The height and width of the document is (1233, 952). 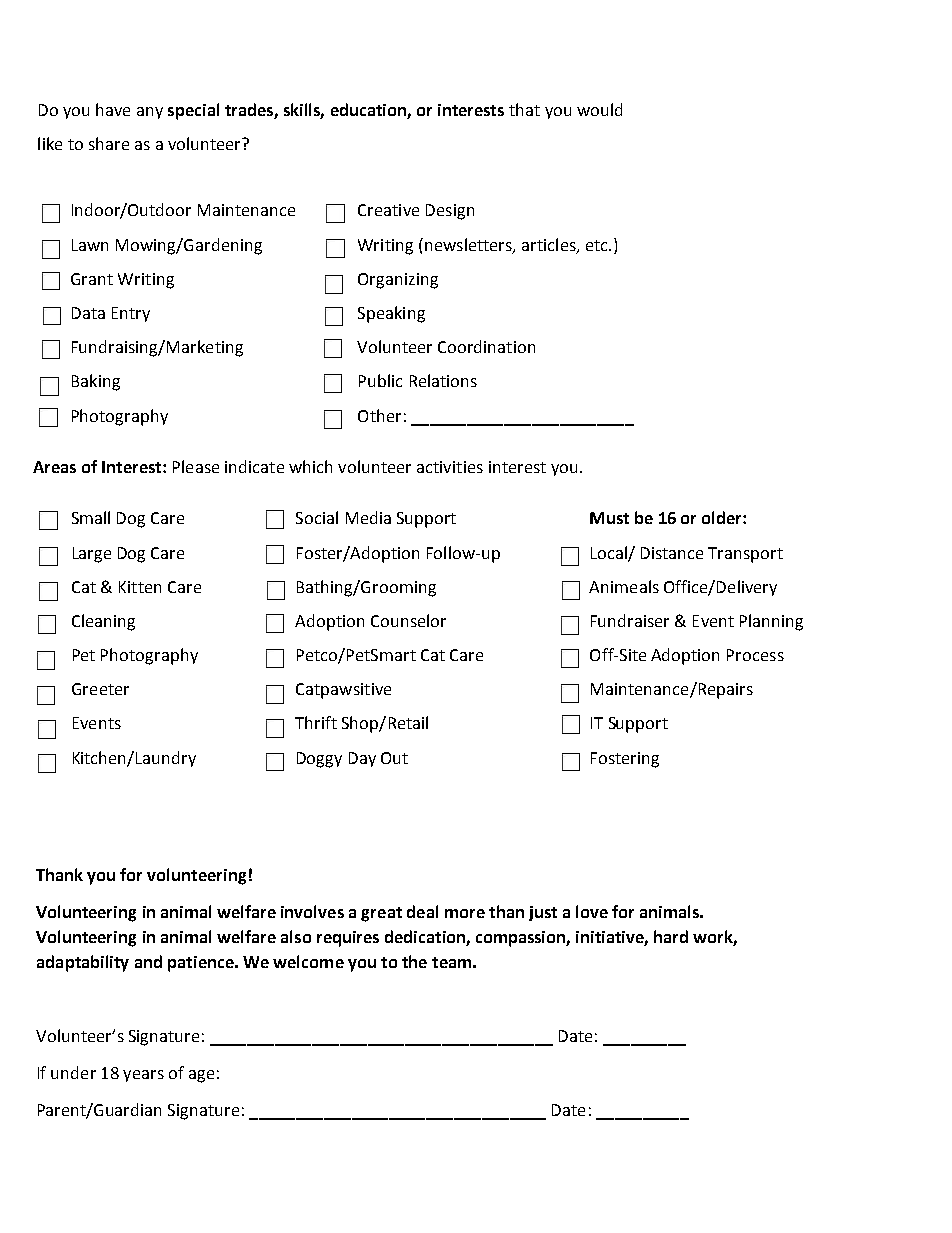 What do you see at coordinates (599, 109) in the document?
I see `would` at bounding box center [599, 109].
